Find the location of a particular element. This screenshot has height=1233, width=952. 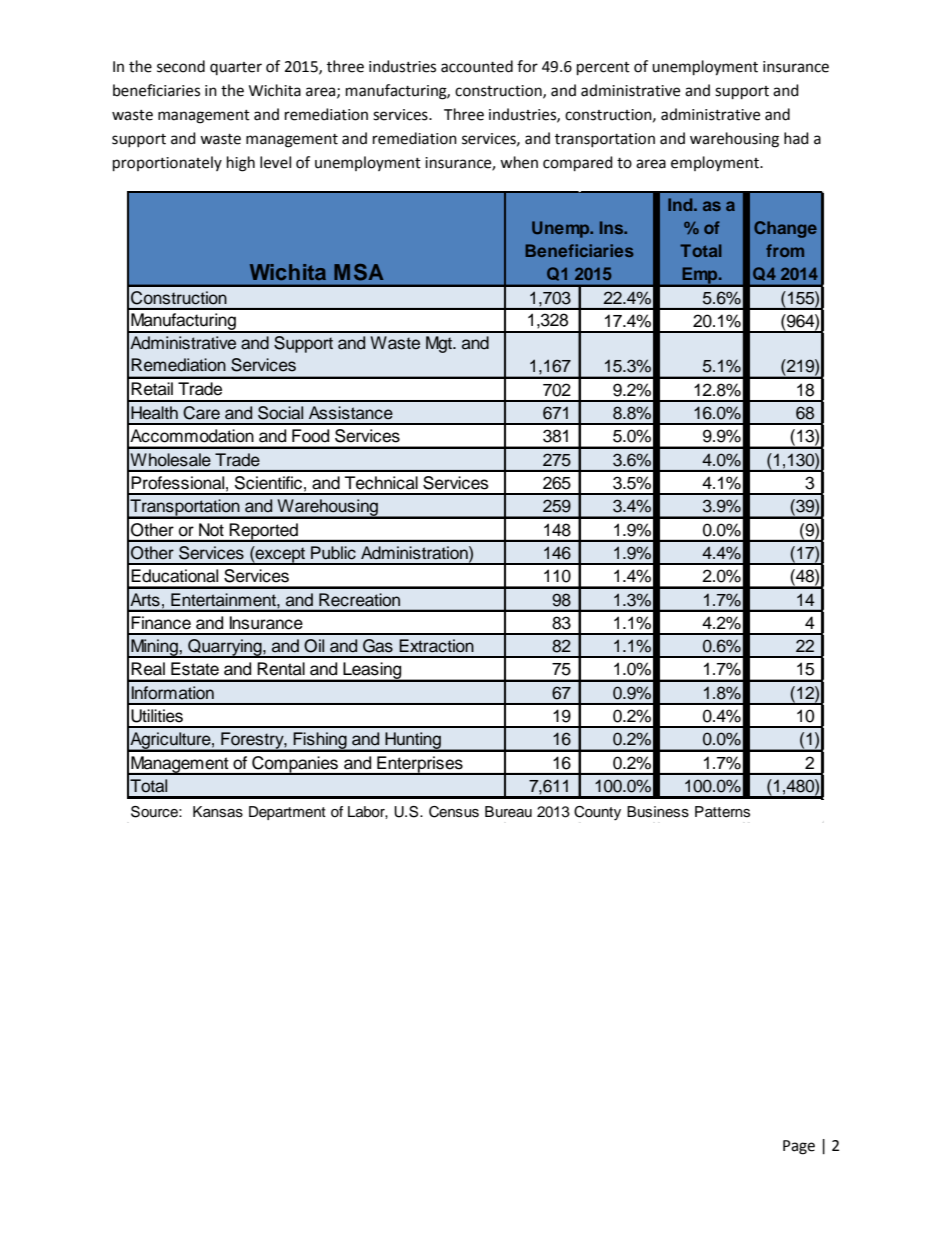

Care is located at coordinates (201, 413).
